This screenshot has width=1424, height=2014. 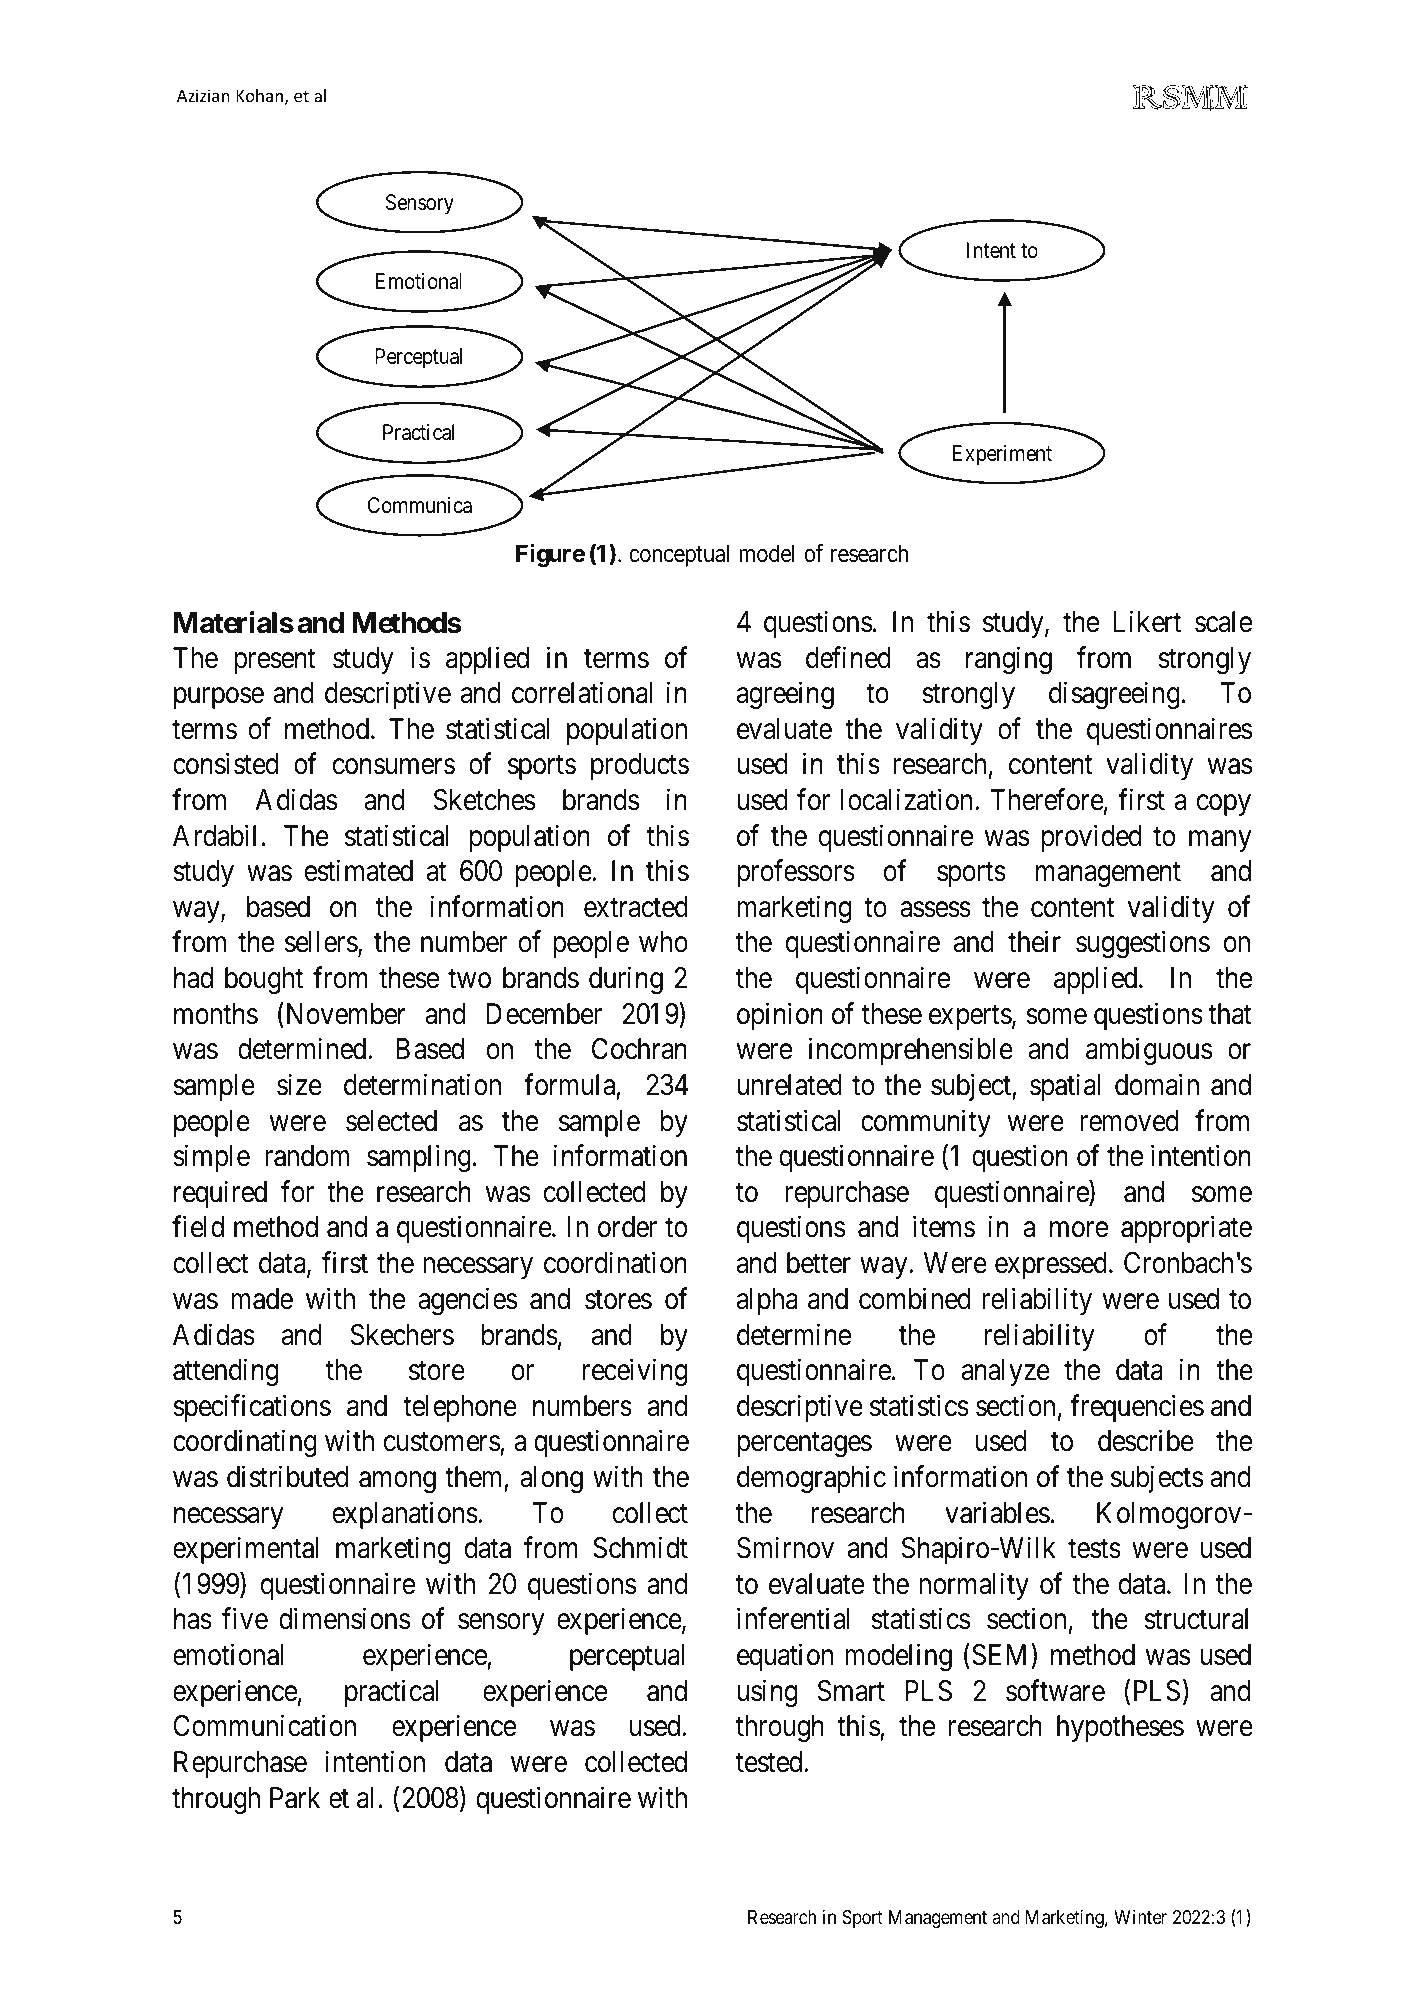 I want to click on tested, so click(x=770, y=1762).
